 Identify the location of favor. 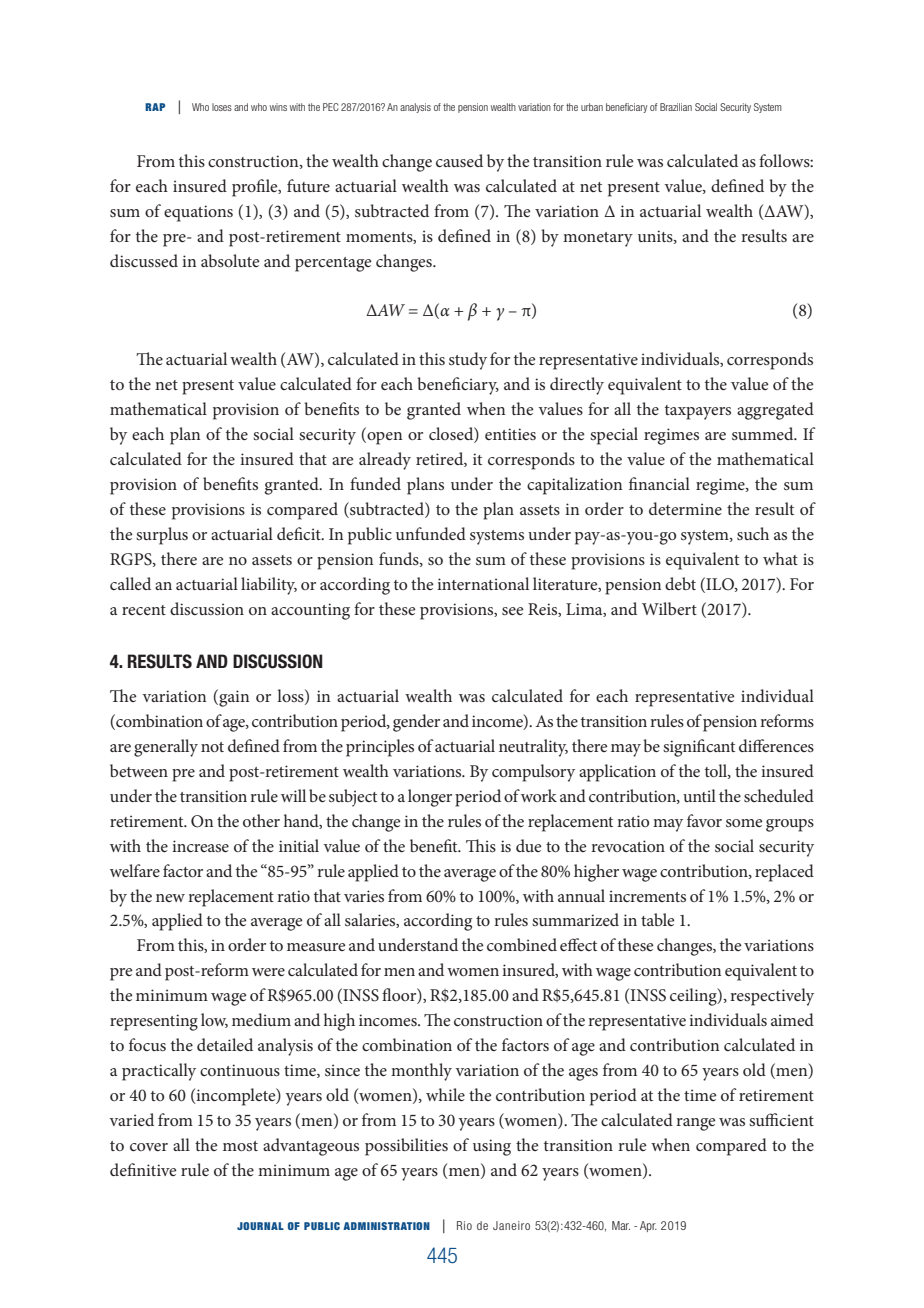
(704, 820).
